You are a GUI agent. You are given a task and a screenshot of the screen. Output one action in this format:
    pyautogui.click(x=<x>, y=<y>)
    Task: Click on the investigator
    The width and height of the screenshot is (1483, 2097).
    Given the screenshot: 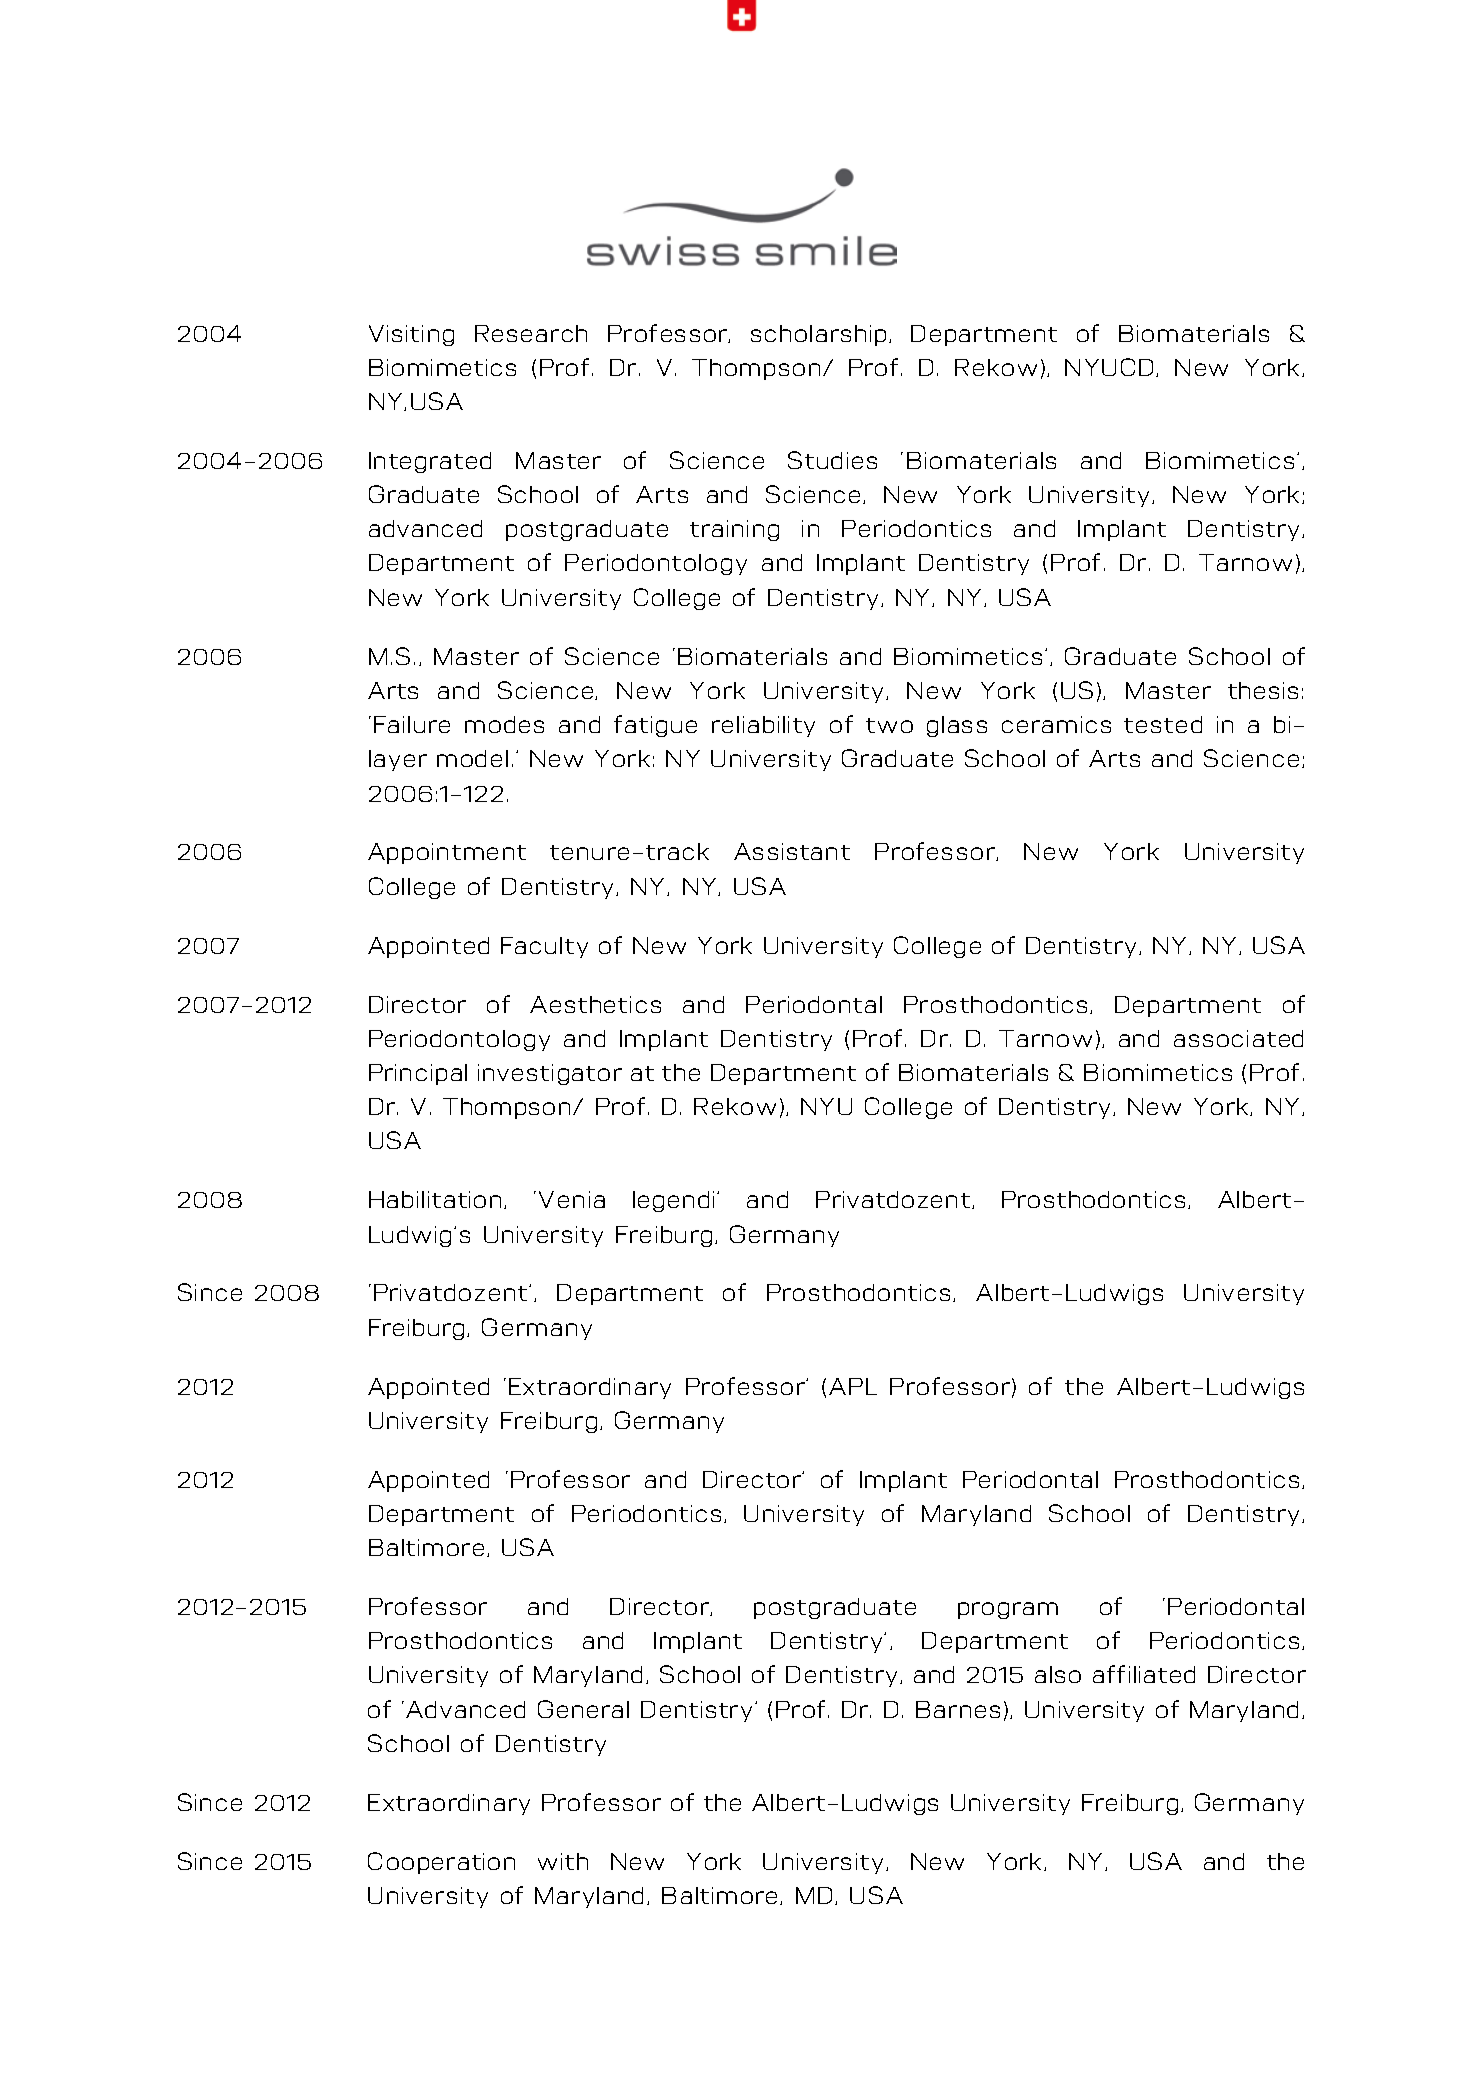 What is the action you would take?
    pyautogui.click(x=550, y=1074)
